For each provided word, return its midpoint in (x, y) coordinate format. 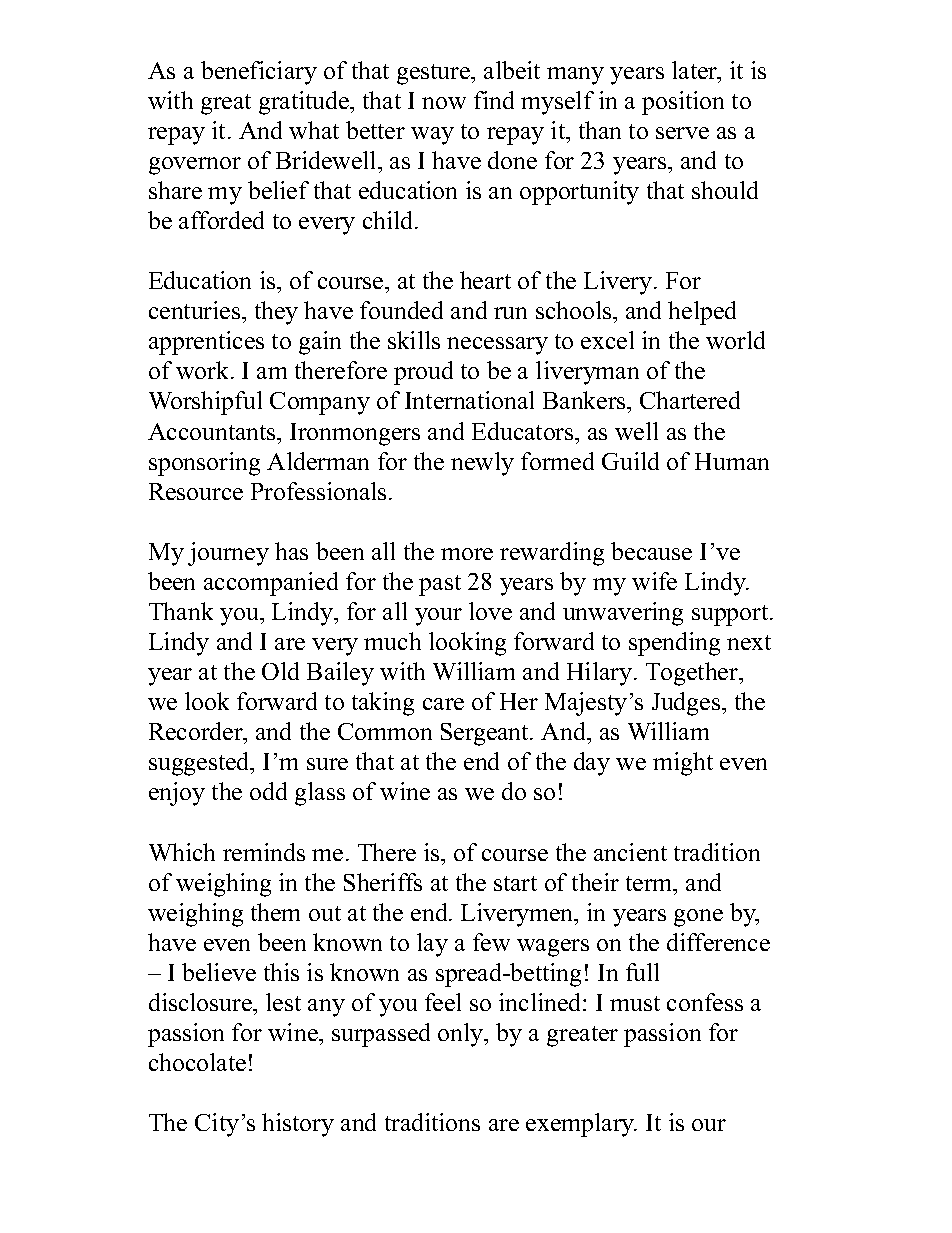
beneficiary (259, 73)
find (494, 100)
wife (654, 581)
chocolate (197, 1062)
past (440, 585)
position (683, 103)
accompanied (271, 584)
